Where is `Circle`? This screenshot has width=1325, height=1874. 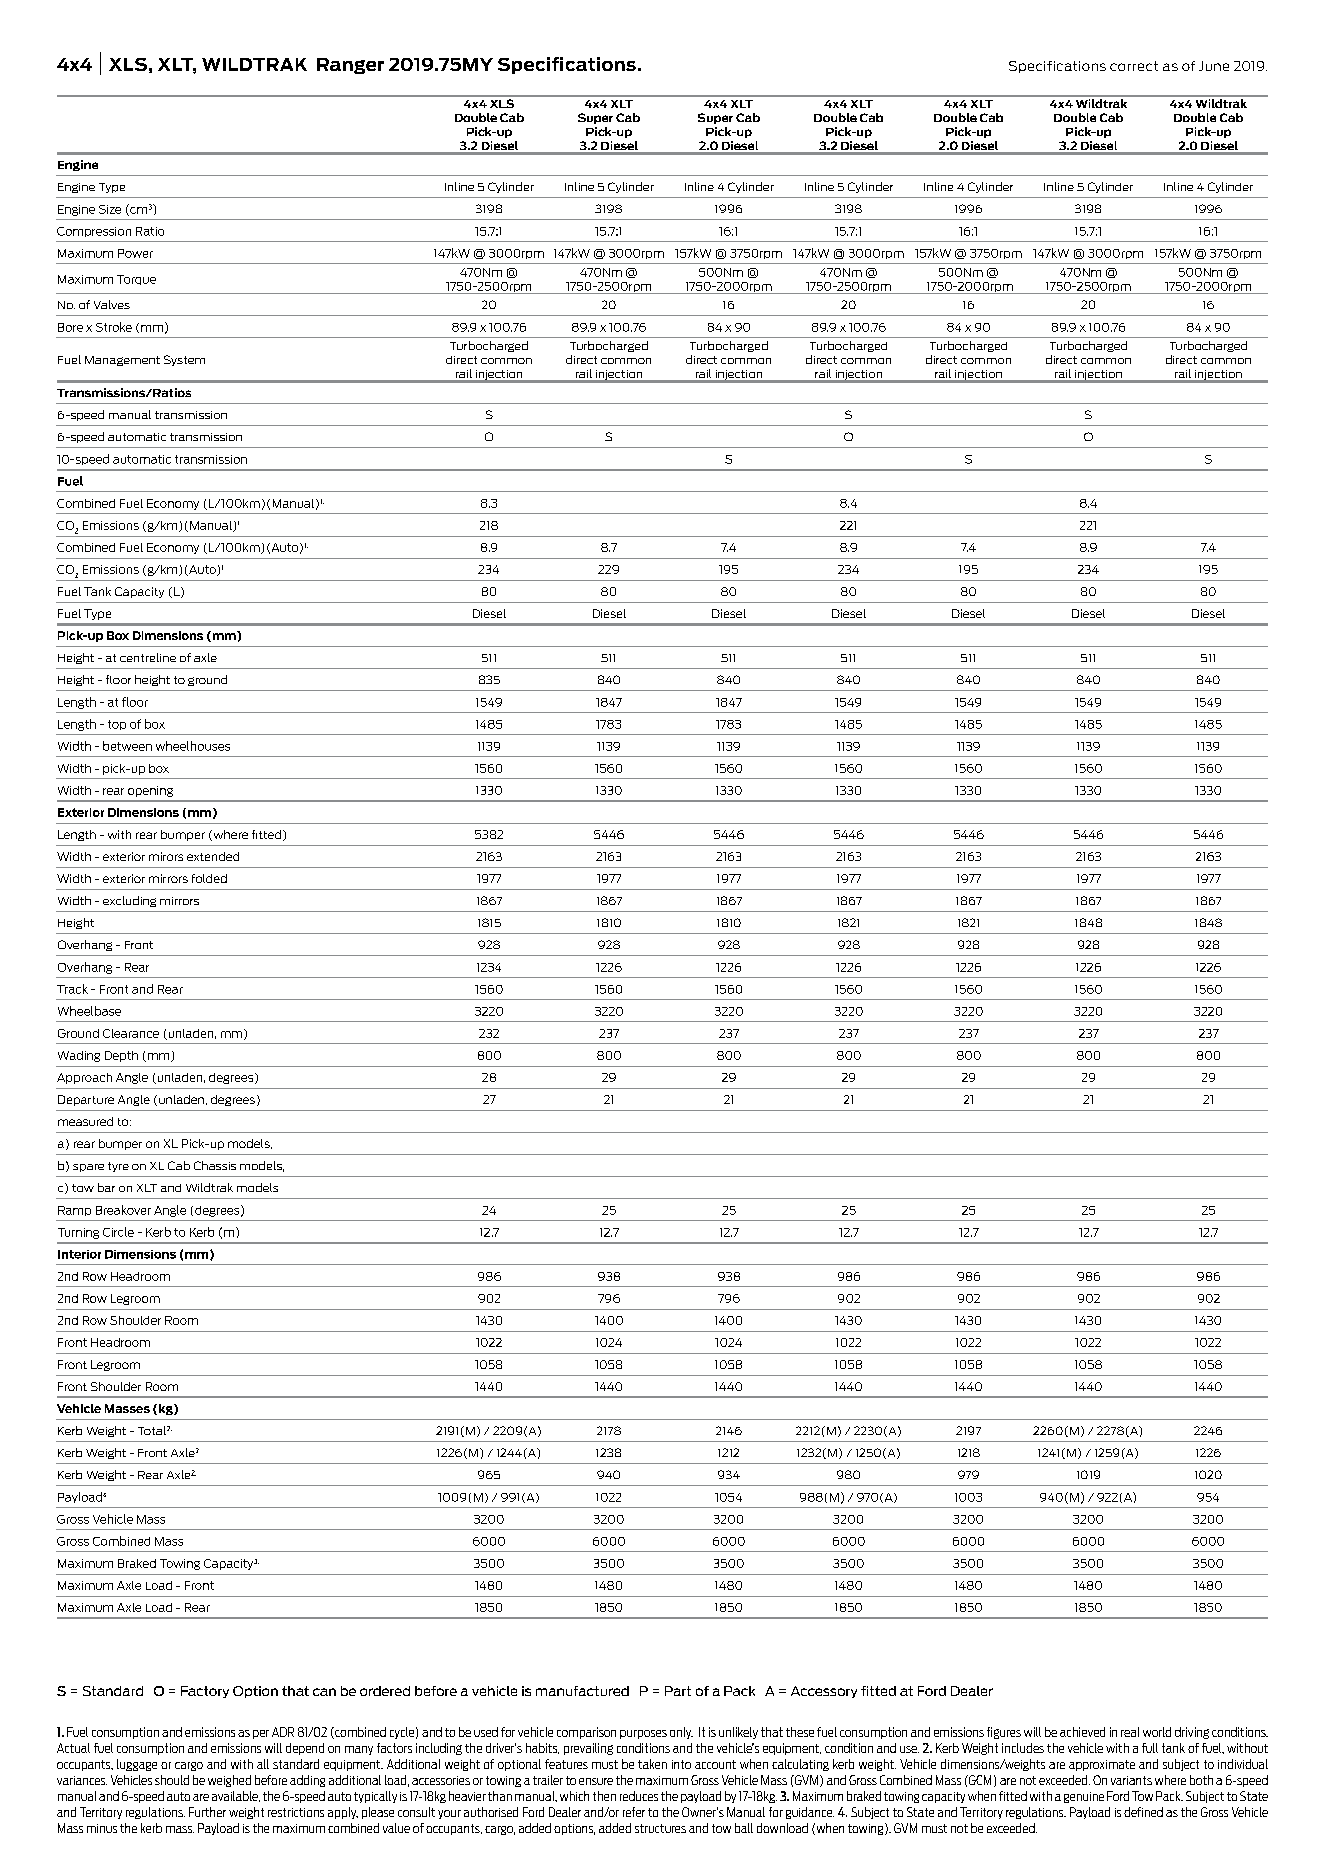
Circle is located at coordinates (118, 1232).
